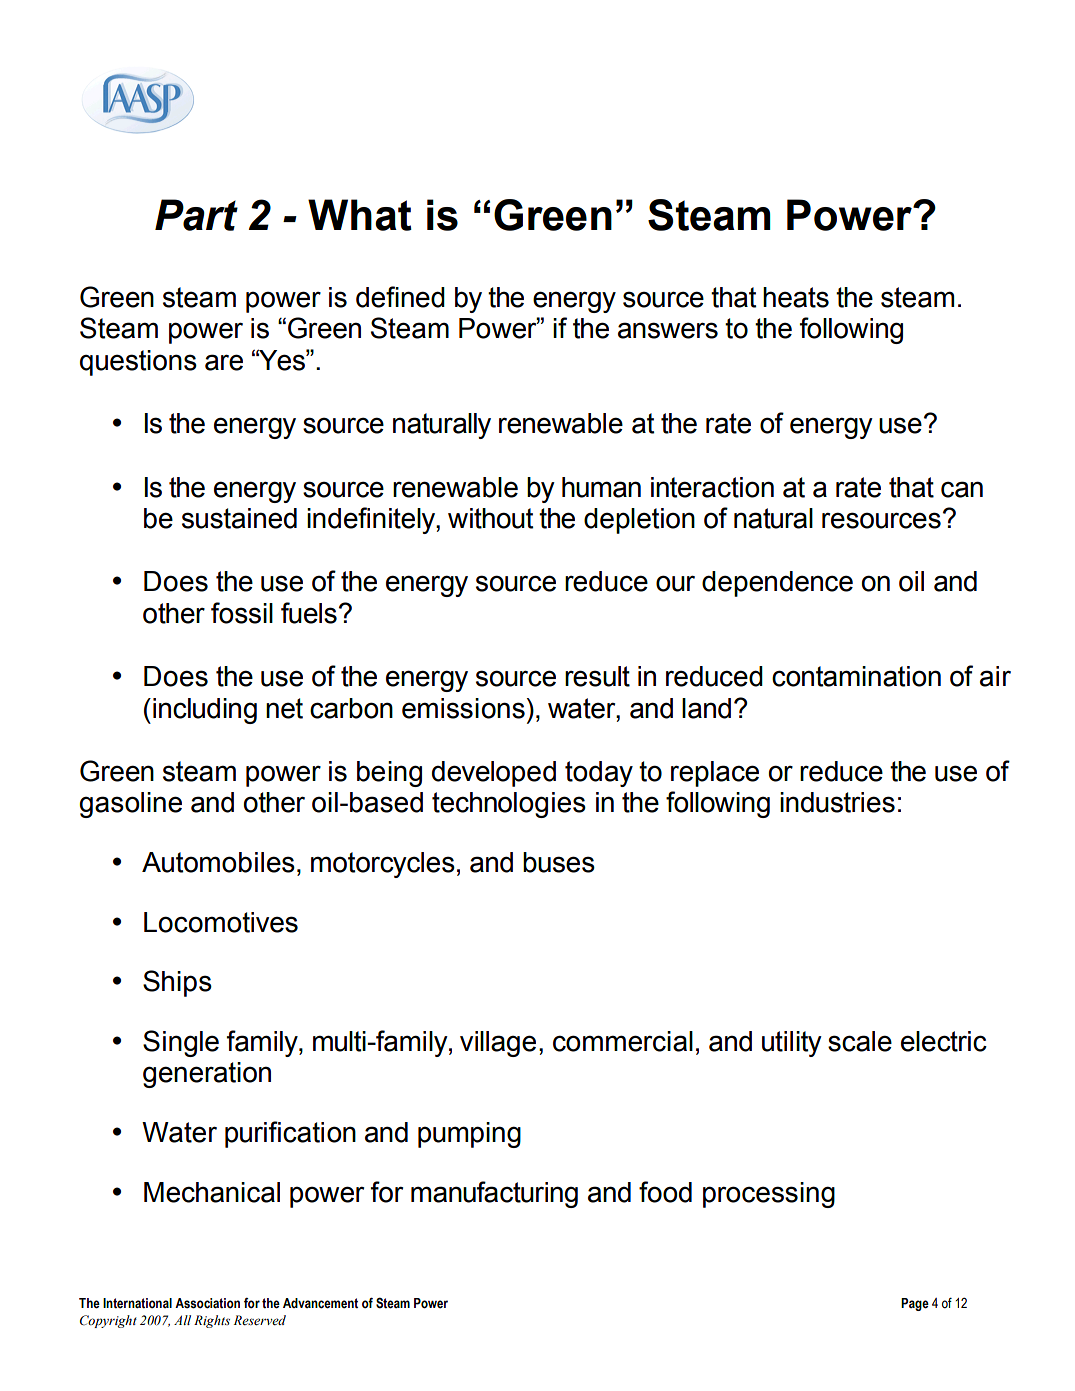 The width and height of the document is (1075, 1391). I want to click on village, so click(498, 1044).
